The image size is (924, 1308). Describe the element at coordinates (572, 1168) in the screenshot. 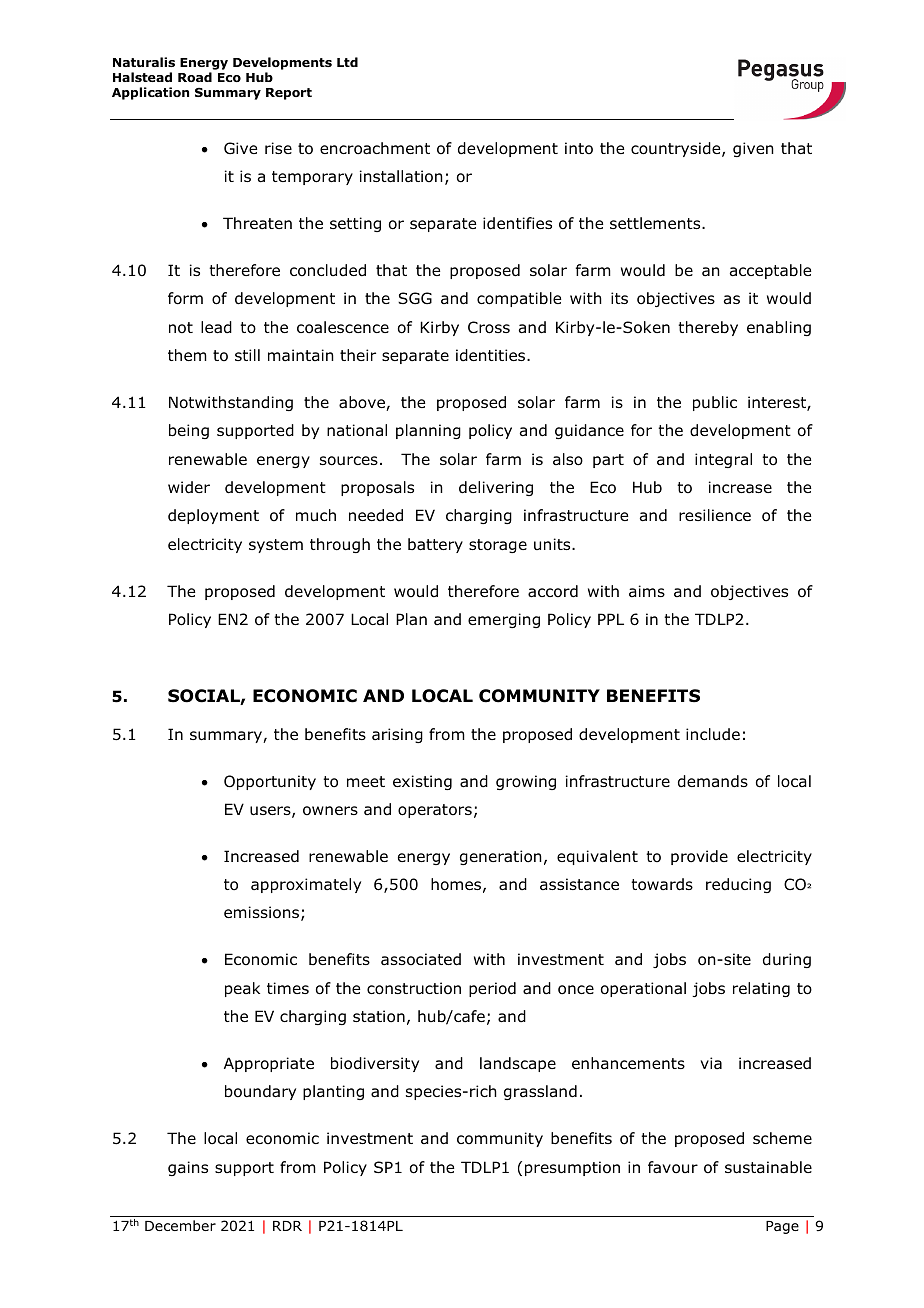

I see `presumption` at that location.
